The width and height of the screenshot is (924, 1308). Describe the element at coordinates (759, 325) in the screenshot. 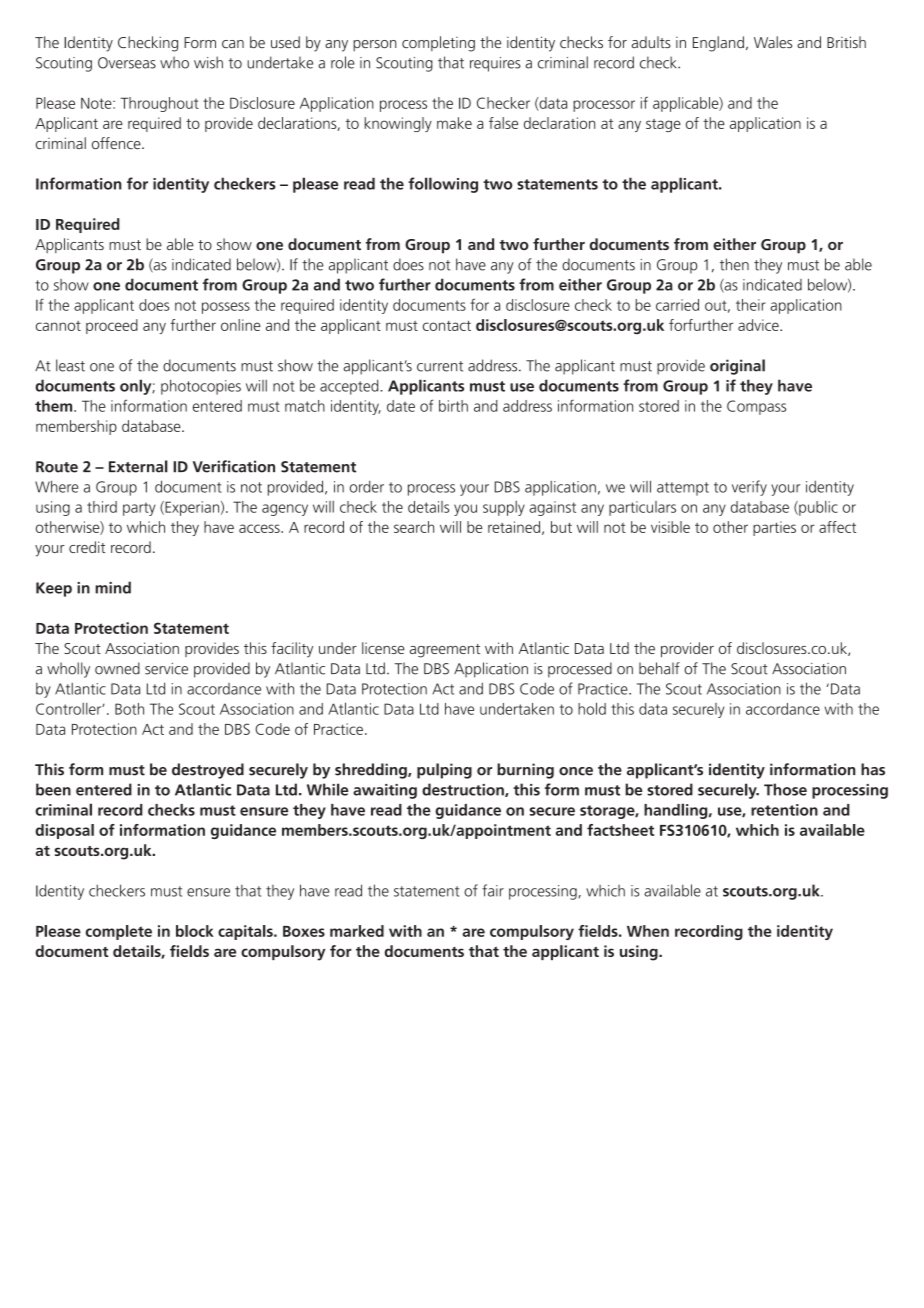

I see `advice` at that location.
